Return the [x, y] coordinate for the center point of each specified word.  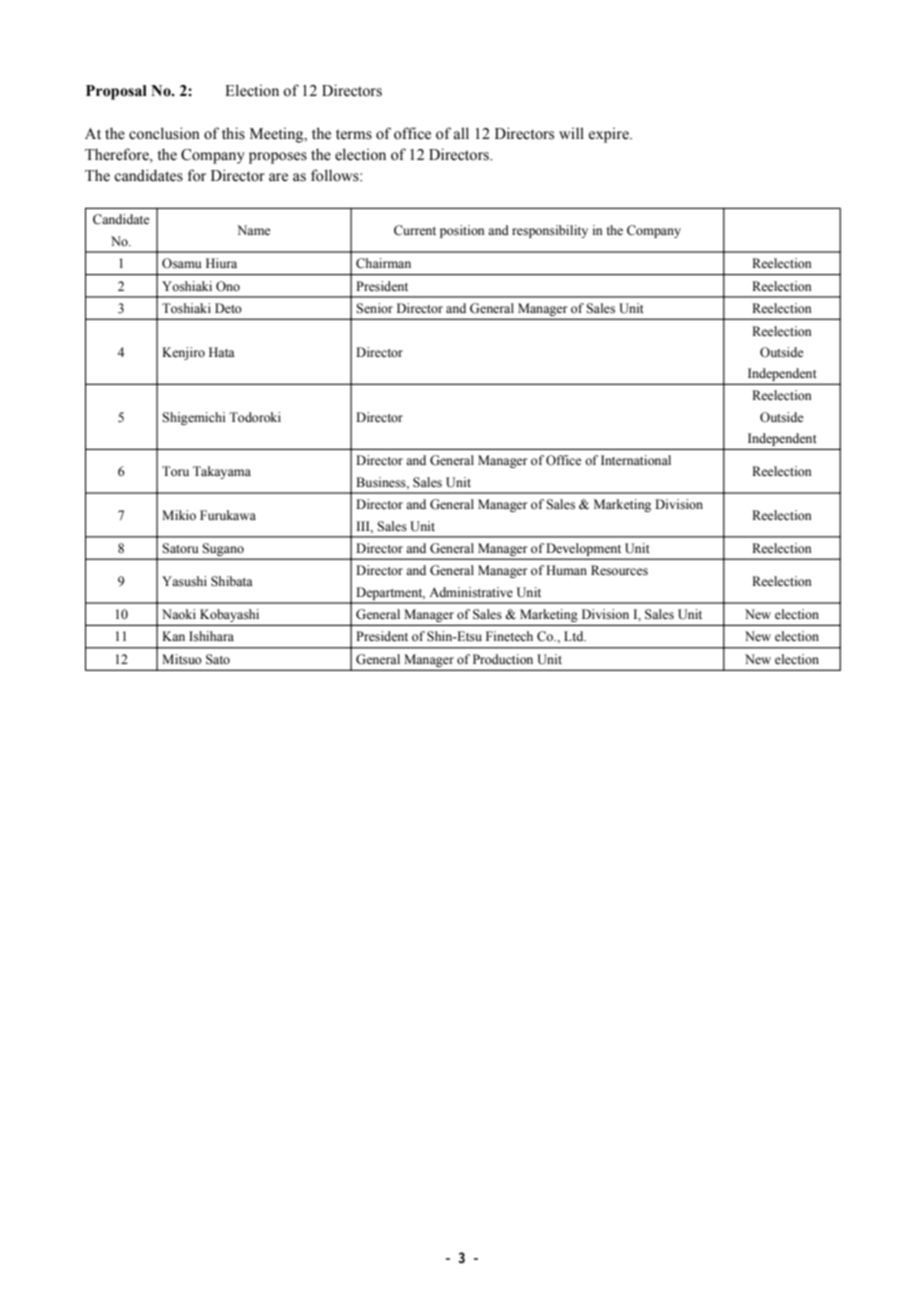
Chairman [383, 263]
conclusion [164, 133]
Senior [374, 308]
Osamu [182, 263]
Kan [173, 636]
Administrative [471, 592]
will [571, 133]
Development [584, 549]
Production [503, 659]
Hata [222, 352]
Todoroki [255, 417]
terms [354, 134]
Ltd [575, 636]
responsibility [550, 231]
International [636, 460]
